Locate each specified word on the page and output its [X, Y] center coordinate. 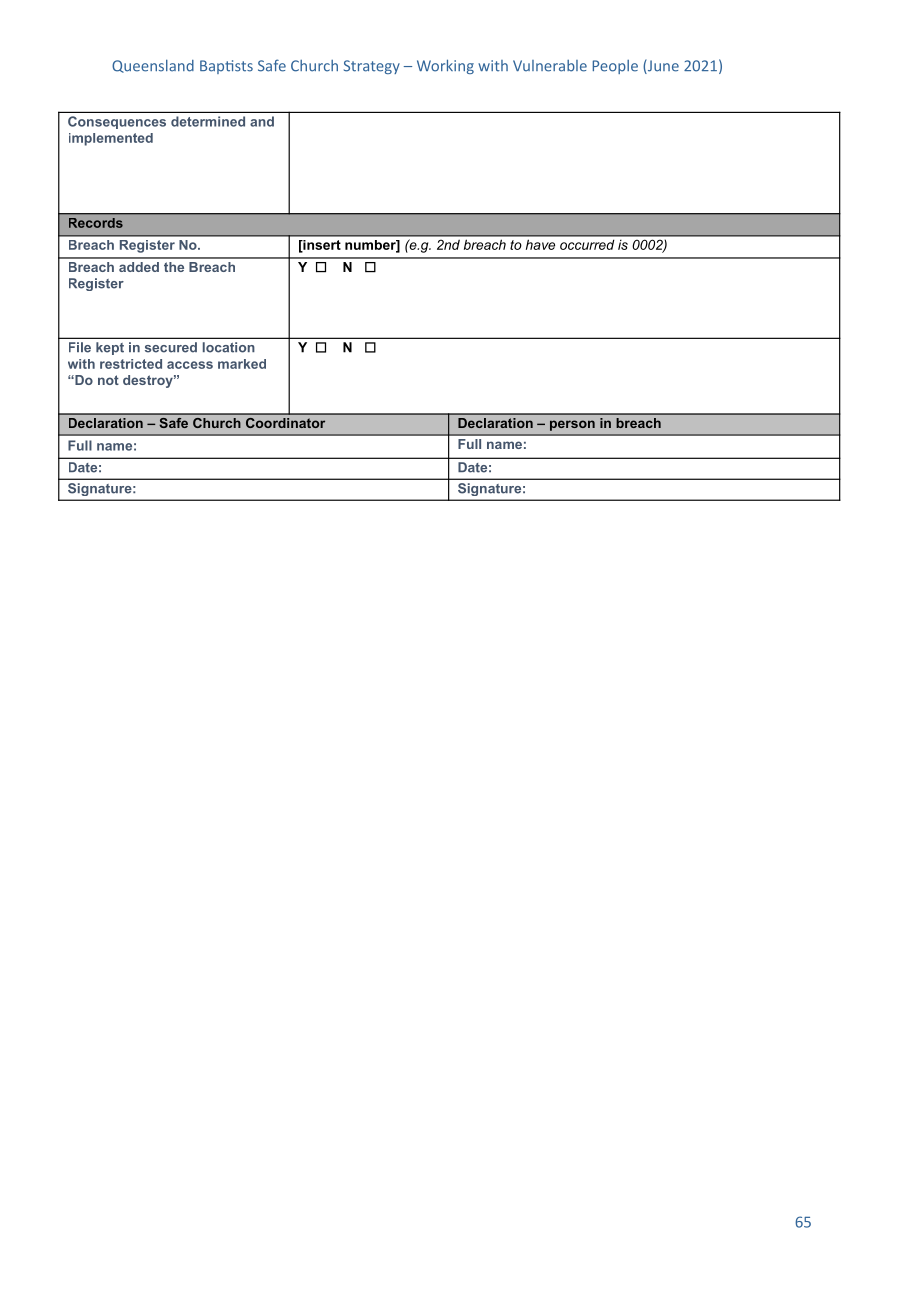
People [615, 67]
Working [445, 66]
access [190, 365]
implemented [111, 139]
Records [96, 223]
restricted [131, 364]
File [80, 347]
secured [171, 347]
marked [242, 364]
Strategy [372, 67]
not [108, 380]
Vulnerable [550, 66]
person [572, 425]
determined [208, 121]
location [229, 347]
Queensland [153, 66]
